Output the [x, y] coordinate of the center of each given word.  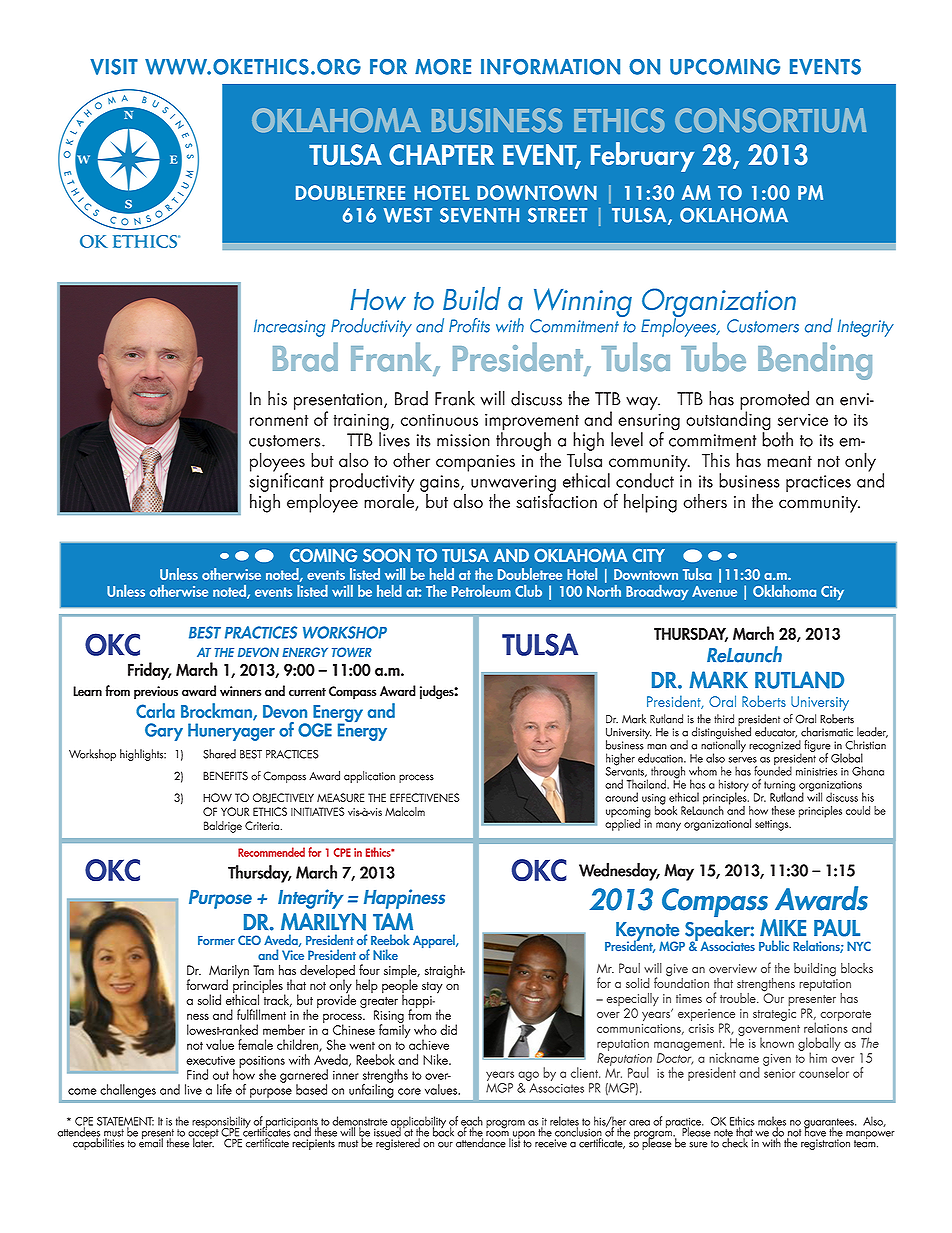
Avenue [714, 591]
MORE [443, 67]
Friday [149, 671]
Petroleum [481, 591]
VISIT [114, 67]
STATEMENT [125, 1122]
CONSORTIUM [770, 120]
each [472, 1122]
